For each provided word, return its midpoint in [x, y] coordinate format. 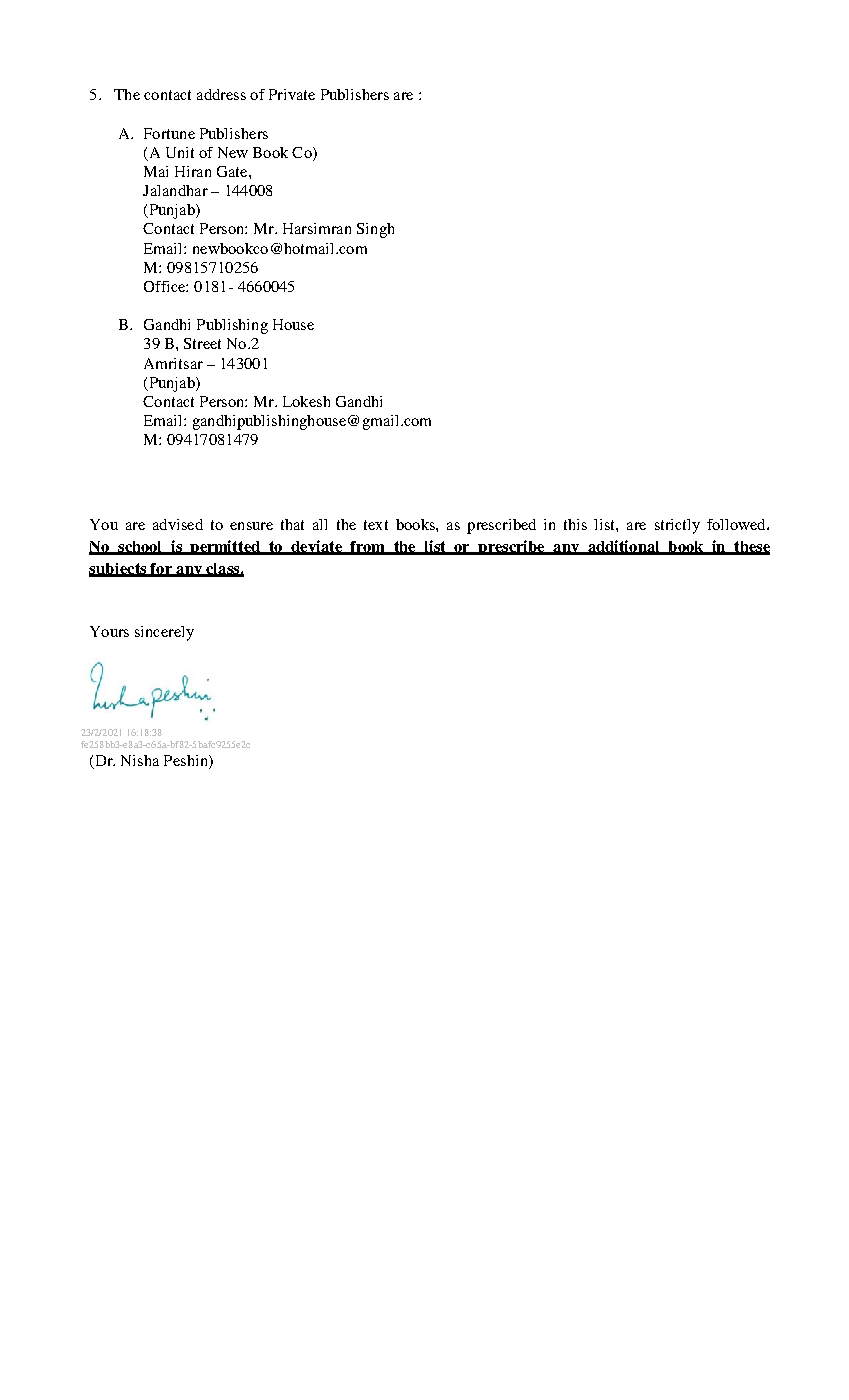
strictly [677, 526]
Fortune [169, 133]
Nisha [140, 760]
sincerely [164, 633]
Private [292, 94]
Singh [375, 230]
